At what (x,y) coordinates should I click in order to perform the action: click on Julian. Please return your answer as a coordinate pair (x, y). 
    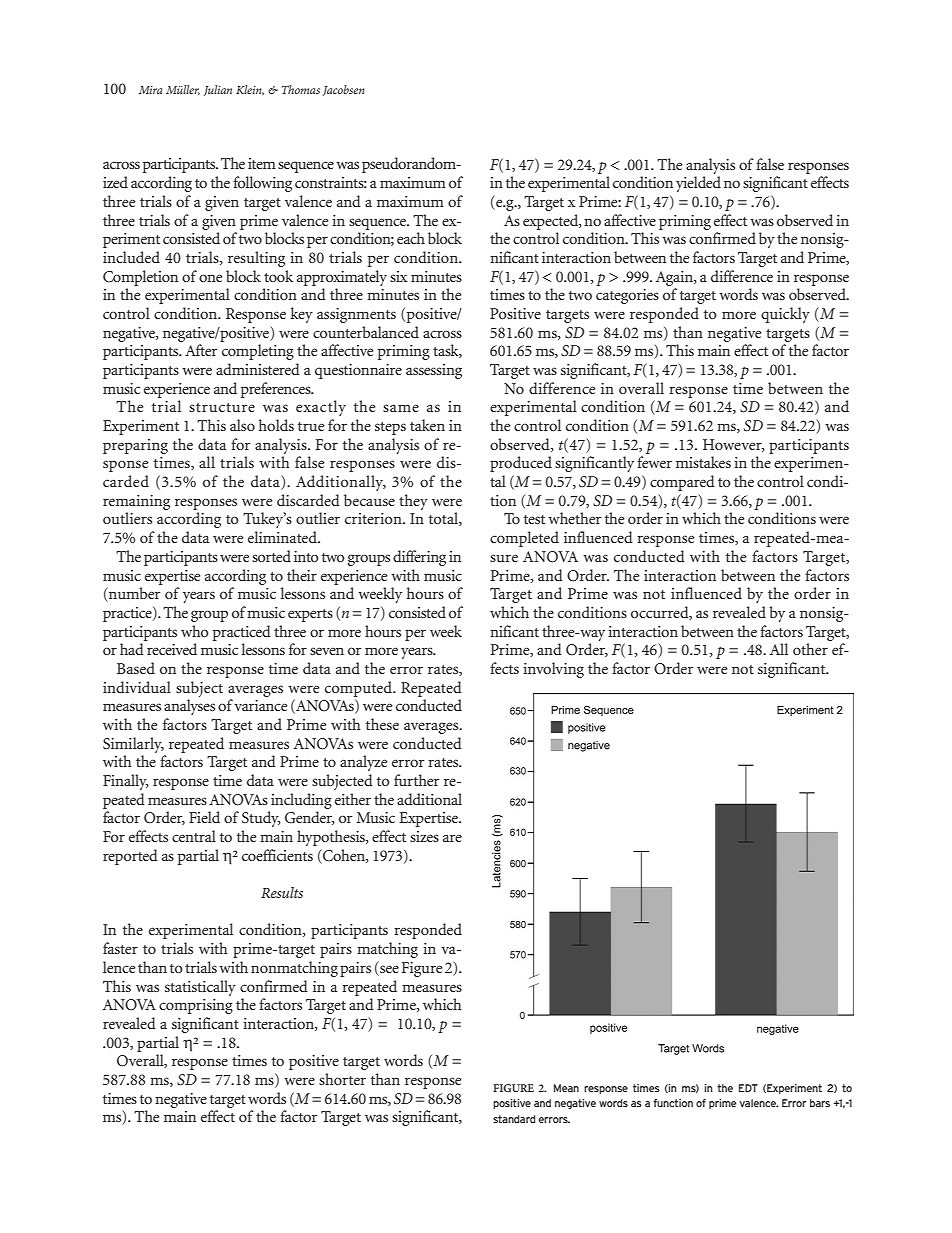
    Looking at the image, I should click on (218, 90).
